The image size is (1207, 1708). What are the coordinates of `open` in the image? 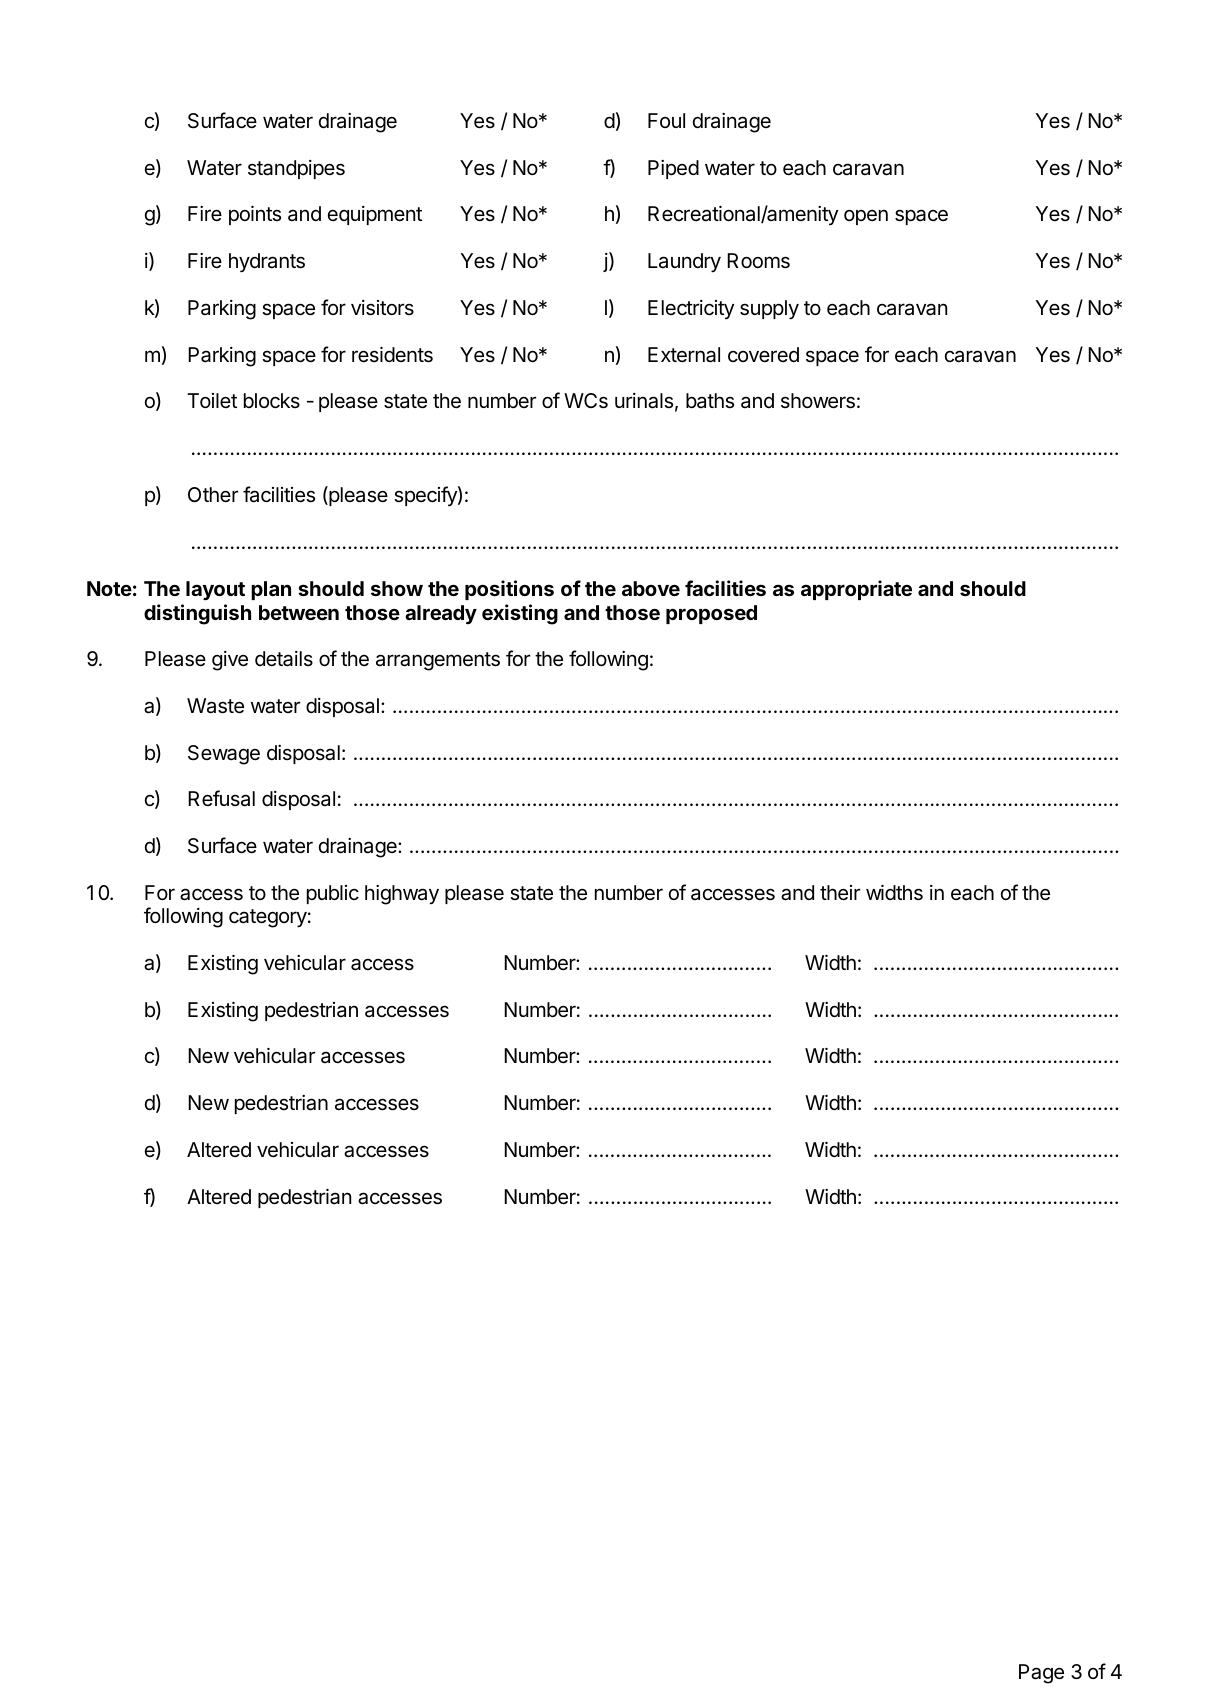 It's located at (866, 217).
